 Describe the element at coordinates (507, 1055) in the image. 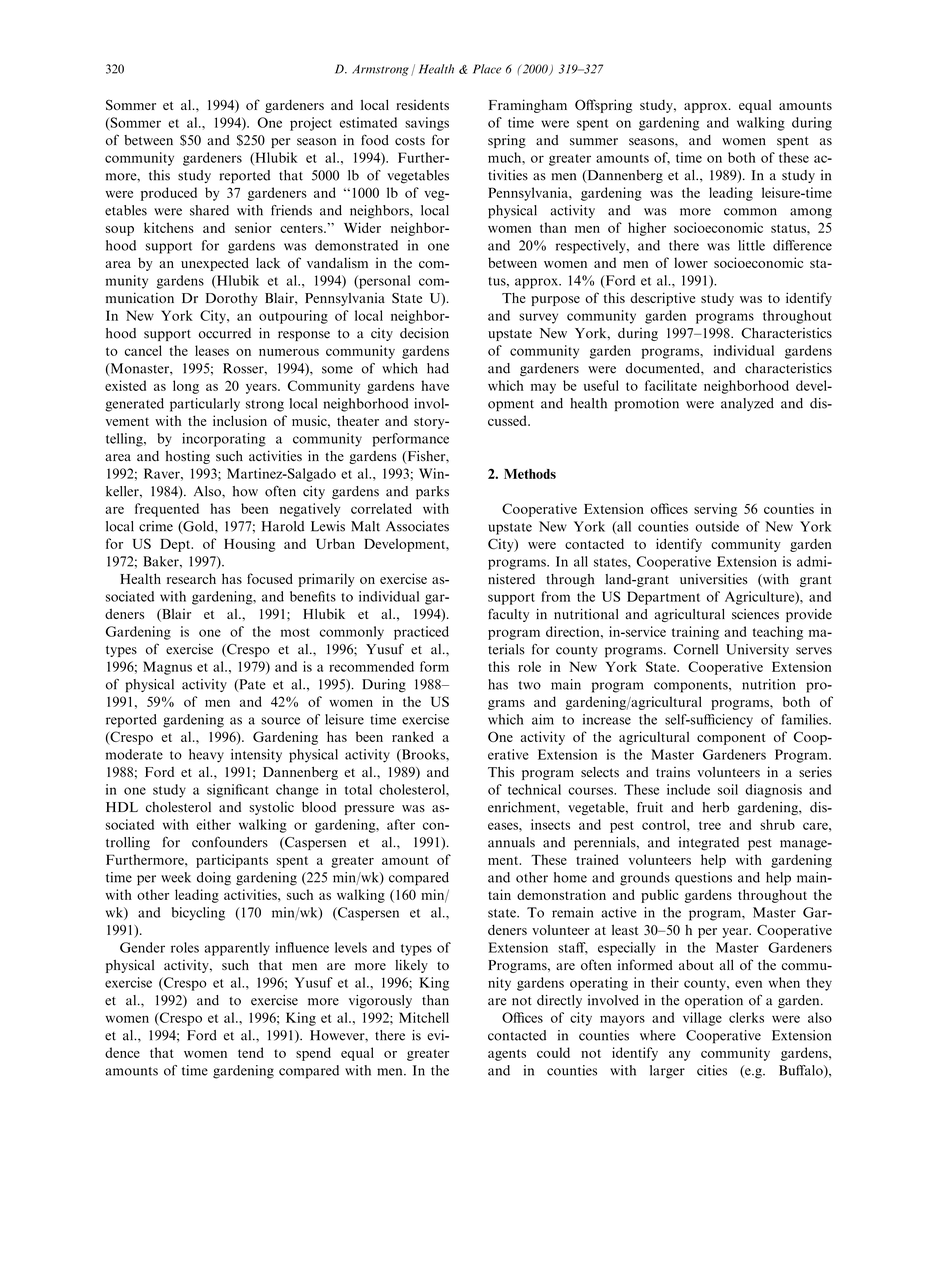

I see `agents` at that location.
